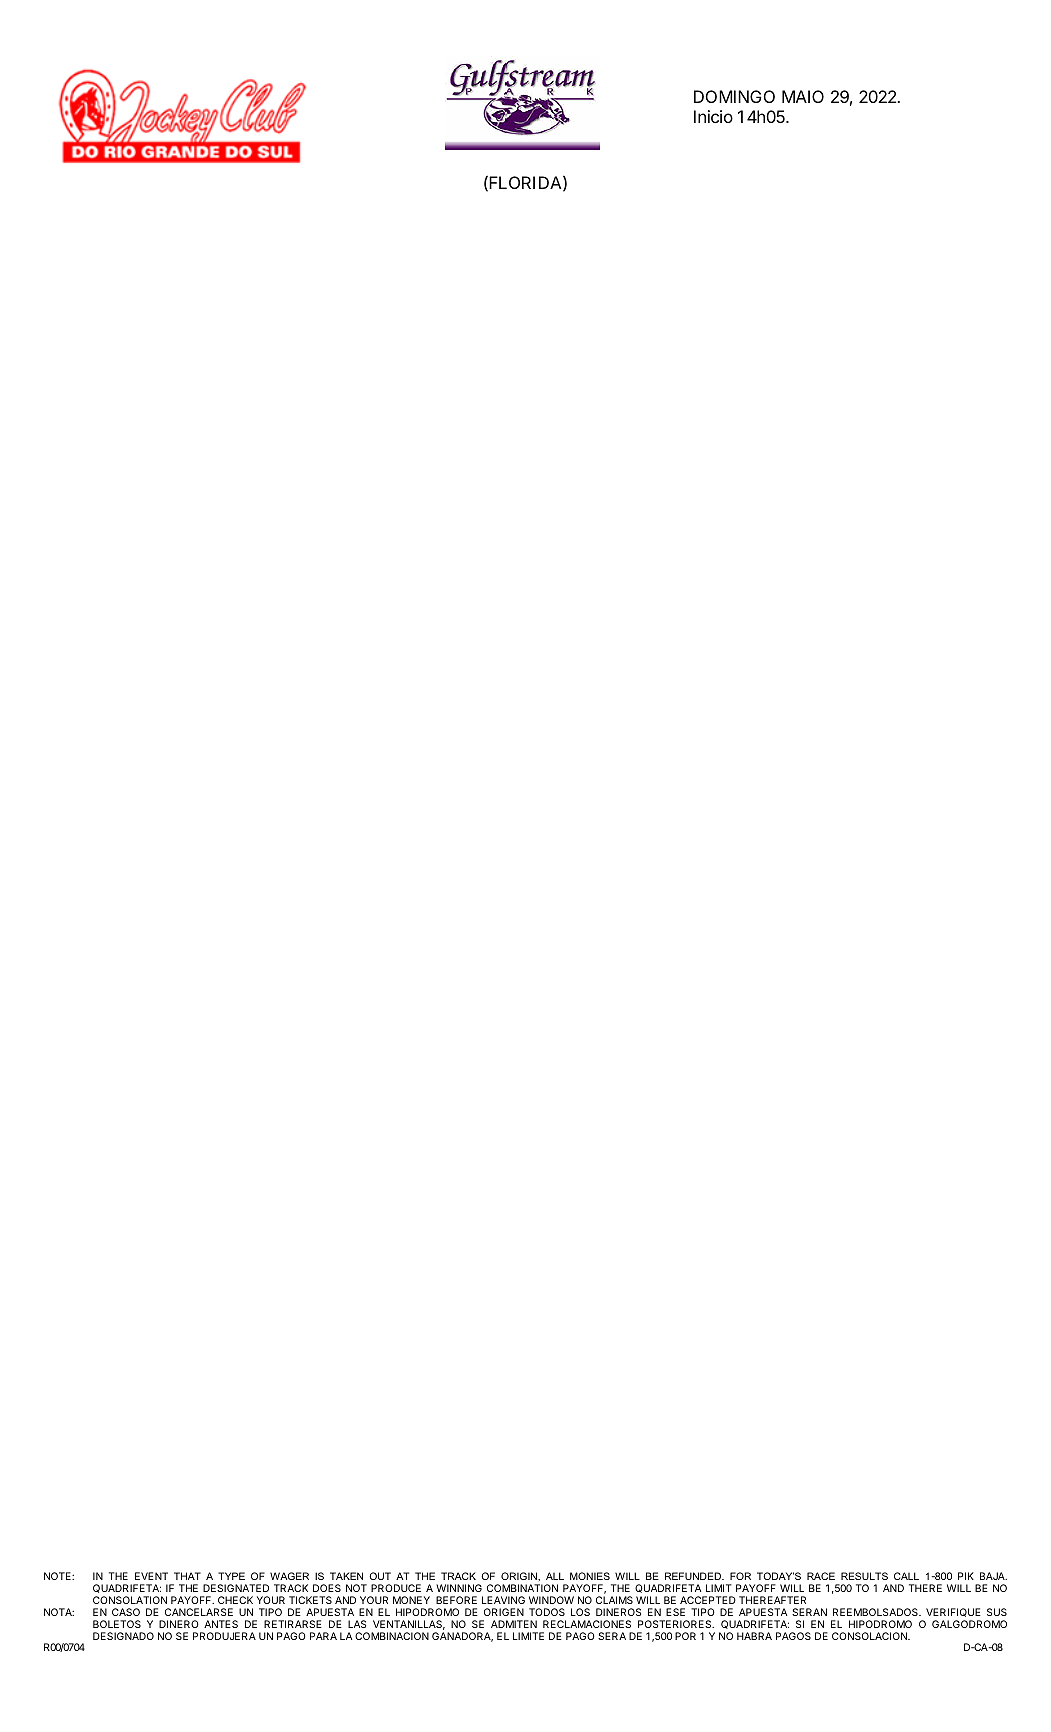 The height and width of the screenshot is (1732, 1051). Describe the element at coordinates (906, 1576) in the screenshot. I see `CALL` at that location.
